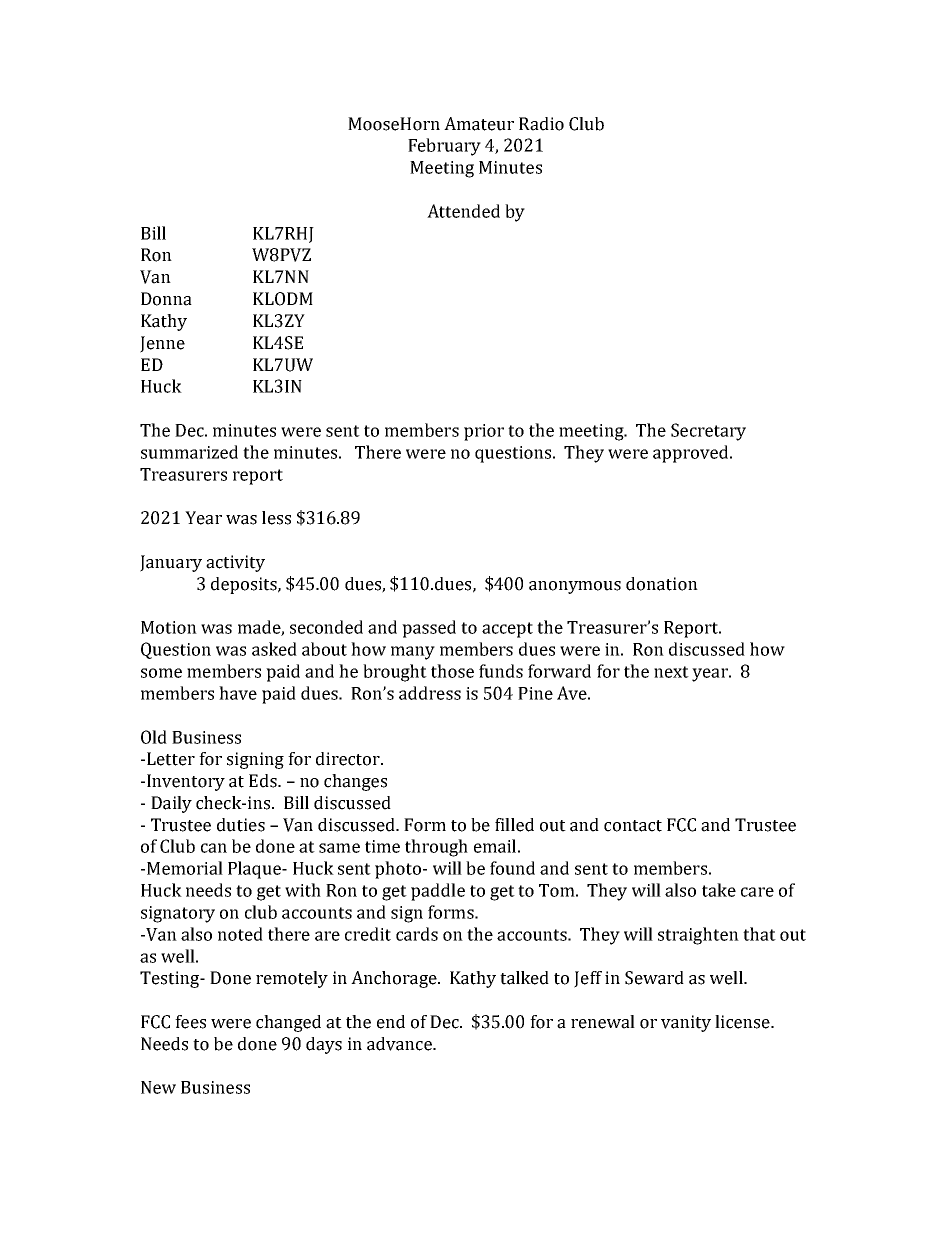 The width and height of the screenshot is (952, 1233). What do you see at coordinates (166, 299) in the screenshot?
I see `Donna` at bounding box center [166, 299].
